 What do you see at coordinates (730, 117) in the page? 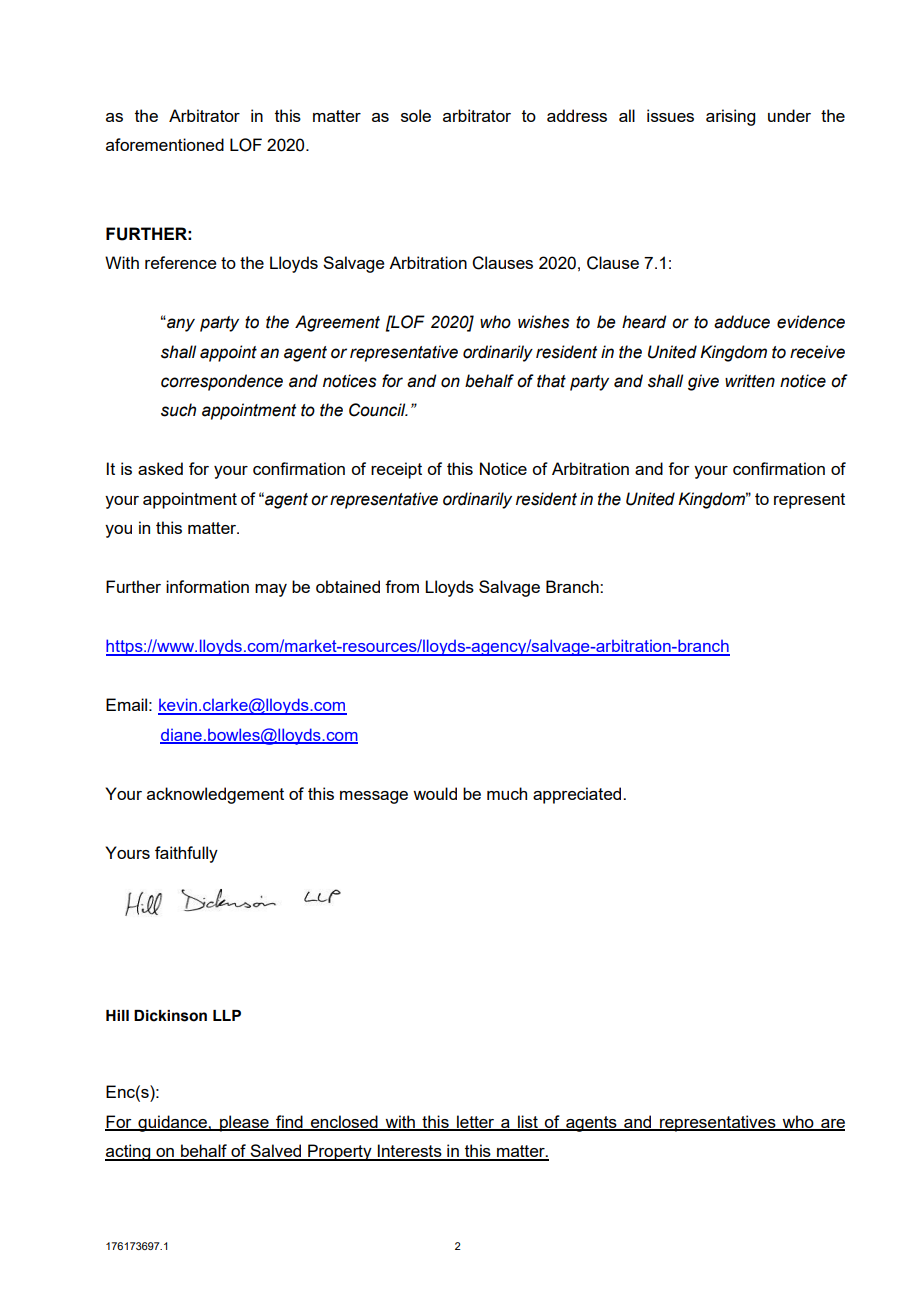
I see `arising` at bounding box center [730, 117].
